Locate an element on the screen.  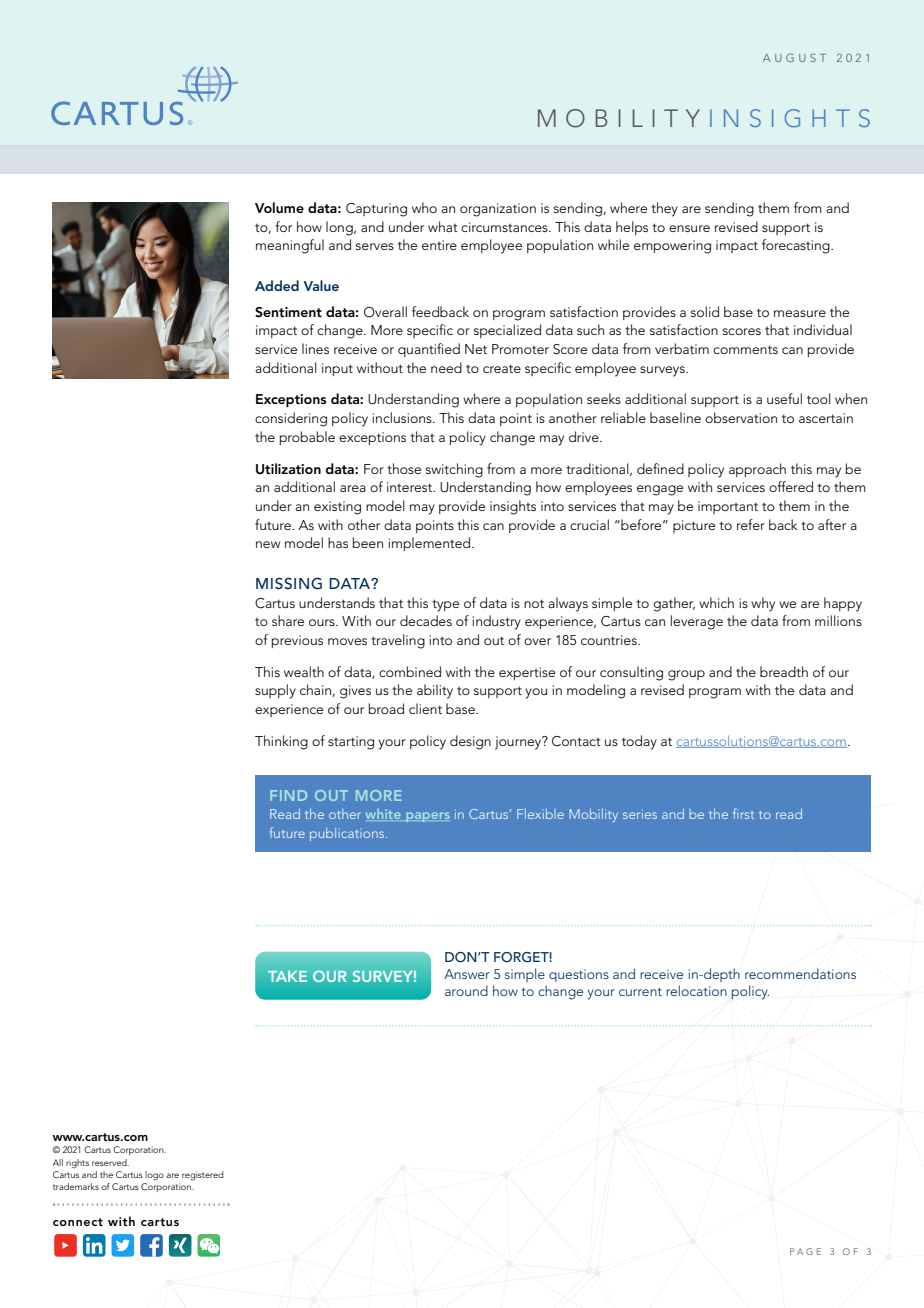
AUGUST is located at coordinates (794, 57).
